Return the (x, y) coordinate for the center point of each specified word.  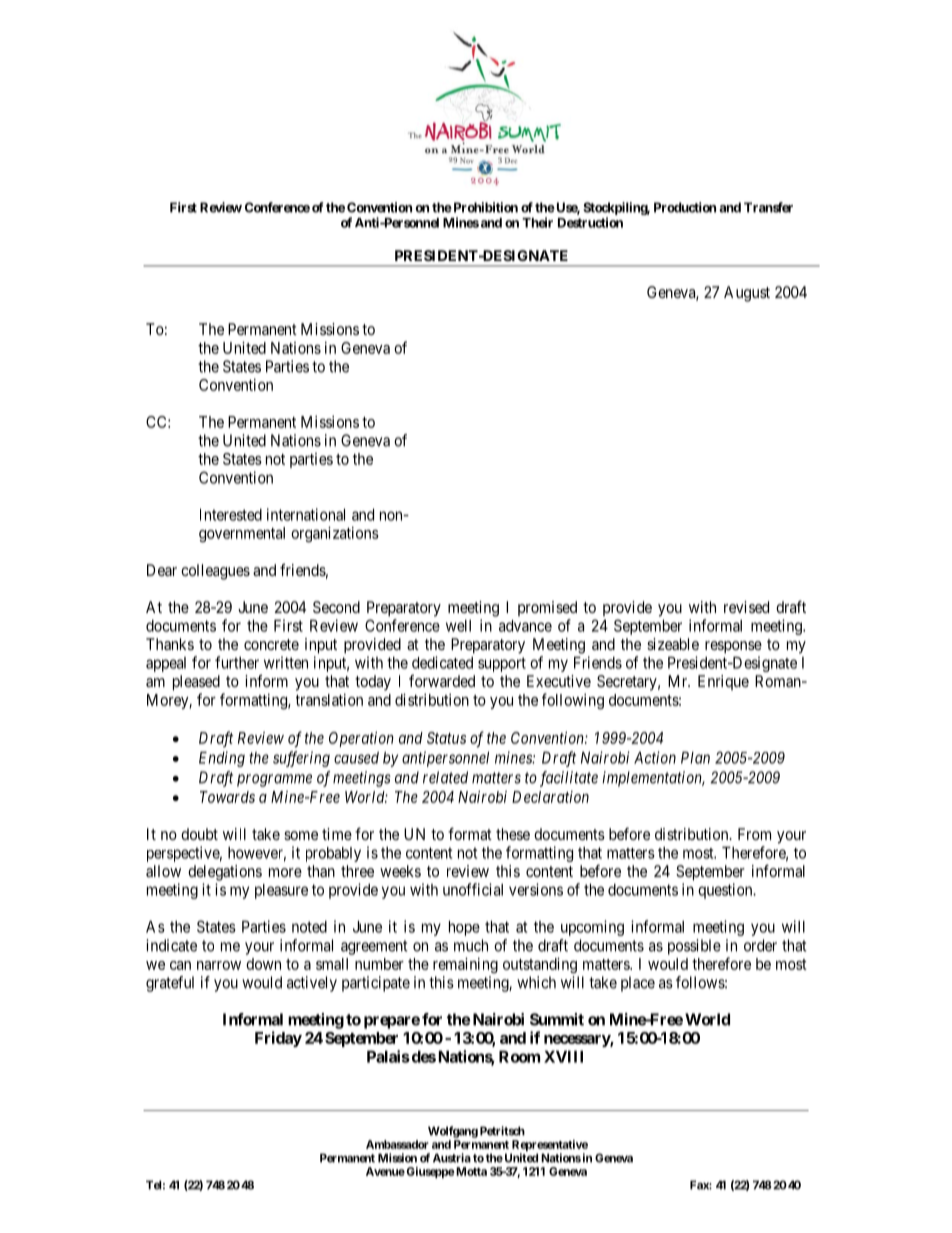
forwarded (442, 681)
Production (685, 207)
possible (694, 947)
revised (746, 607)
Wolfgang (453, 1132)
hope (464, 928)
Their (537, 222)
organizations (335, 534)
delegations (225, 873)
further (237, 662)
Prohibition (484, 207)
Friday (278, 1039)
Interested (231, 514)
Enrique (723, 682)
